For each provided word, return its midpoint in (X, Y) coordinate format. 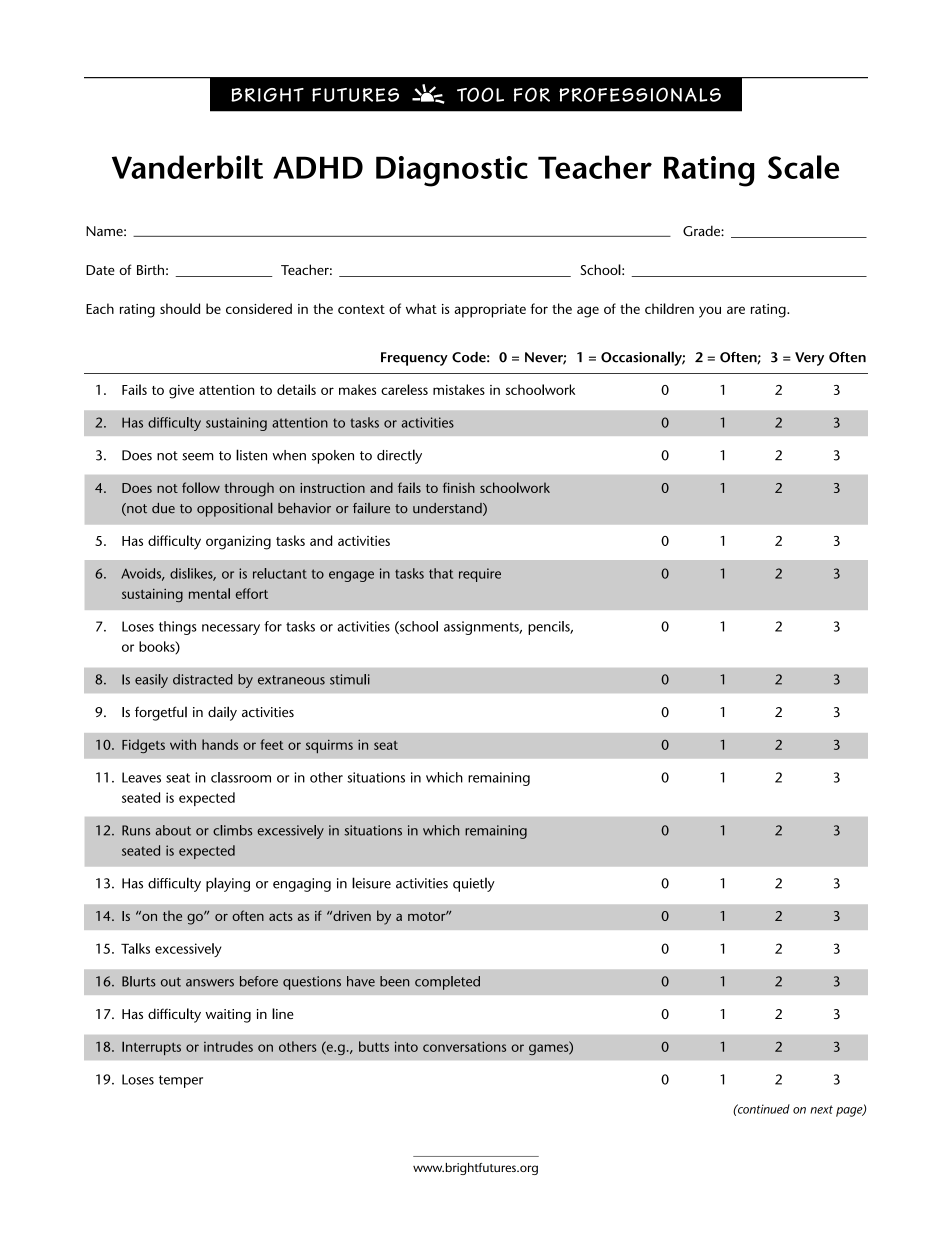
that (441, 573)
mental (209, 593)
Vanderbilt (187, 167)
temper (181, 1081)
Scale (803, 167)
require (480, 575)
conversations (464, 1046)
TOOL (480, 94)
